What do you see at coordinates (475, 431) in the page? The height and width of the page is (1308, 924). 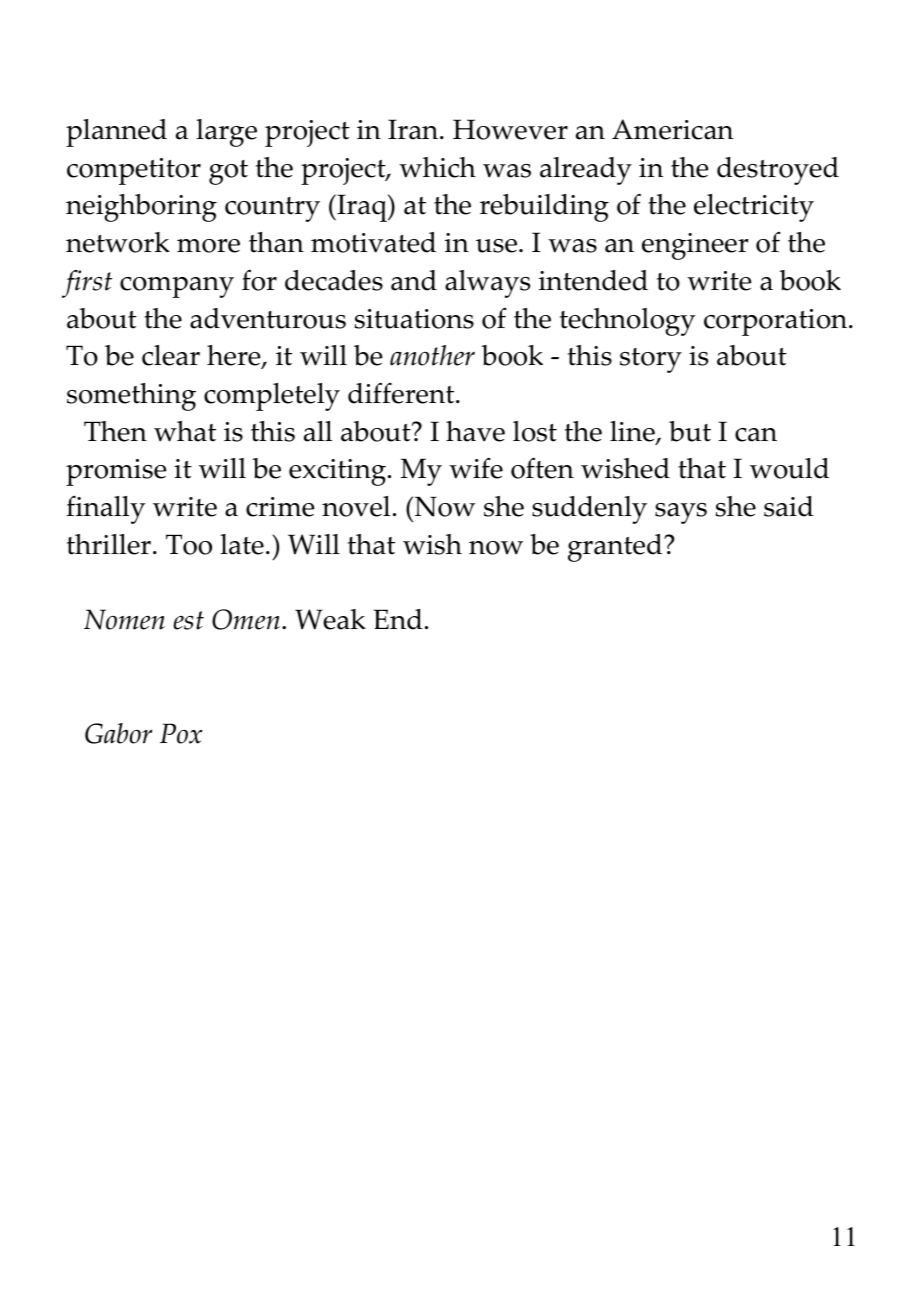 I see `have` at bounding box center [475, 431].
